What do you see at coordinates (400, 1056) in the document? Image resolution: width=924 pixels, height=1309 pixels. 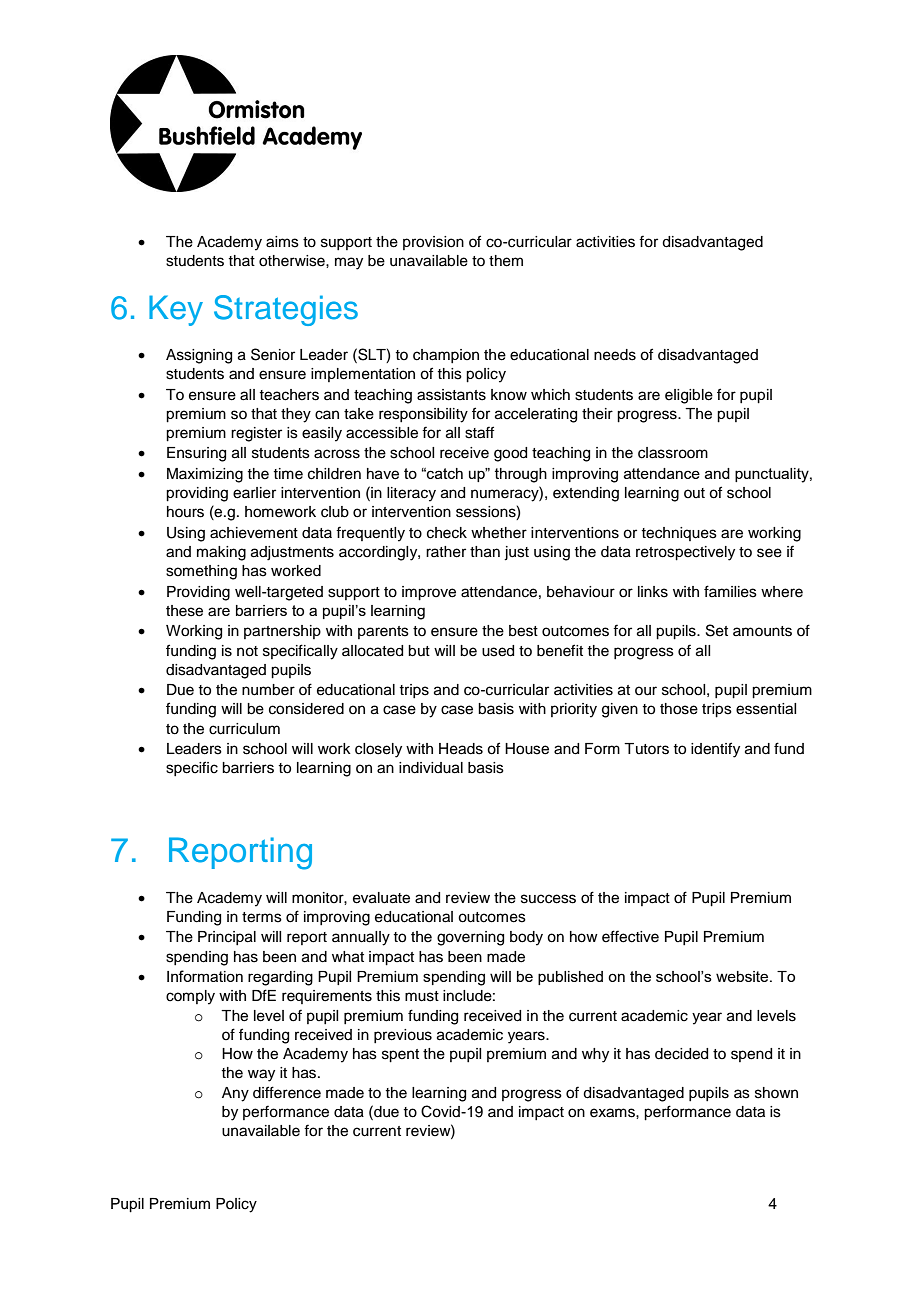 I see `spent` at bounding box center [400, 1056].
